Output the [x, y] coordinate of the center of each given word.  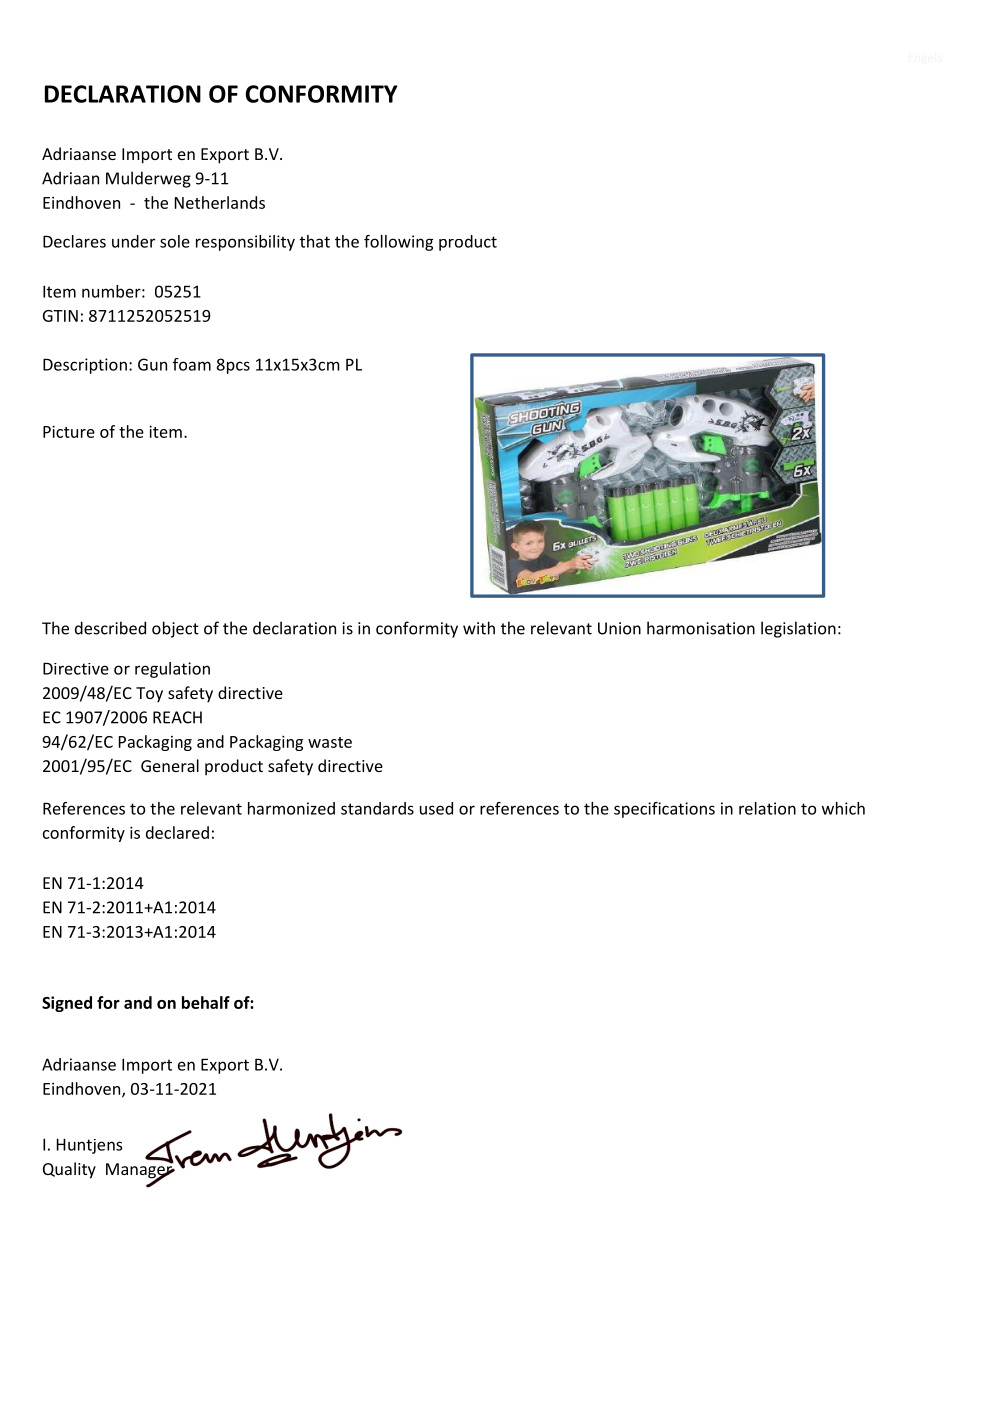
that [315, 241]
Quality [69, 1170]
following [398, 243]
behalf [206, 1002]
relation [767, 808]
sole [175, 241]
